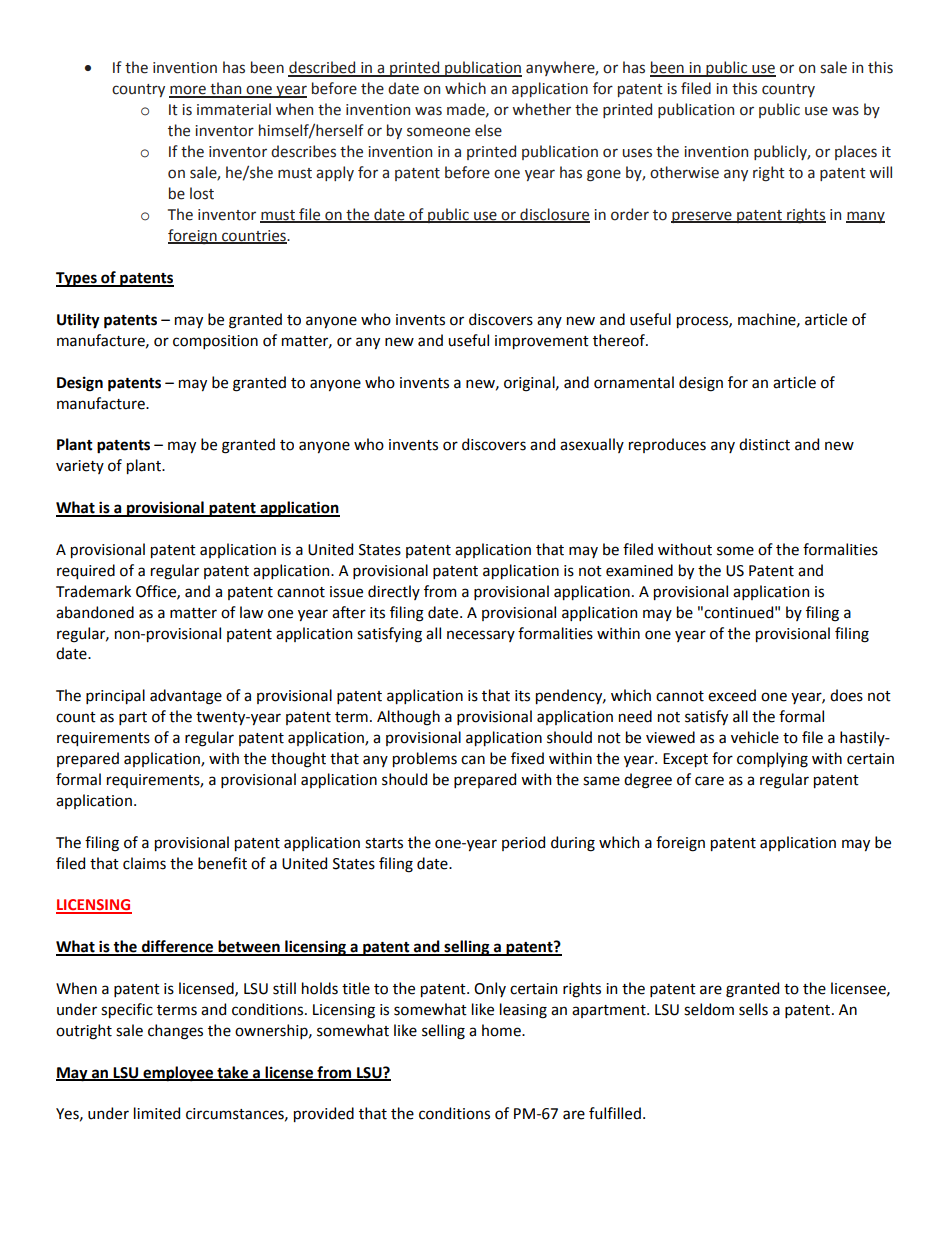 The image size is (952, 1233). What do you see at coordinates (856, 152) in the screenshot?
I see `places` at bounding box center [856, 152].
